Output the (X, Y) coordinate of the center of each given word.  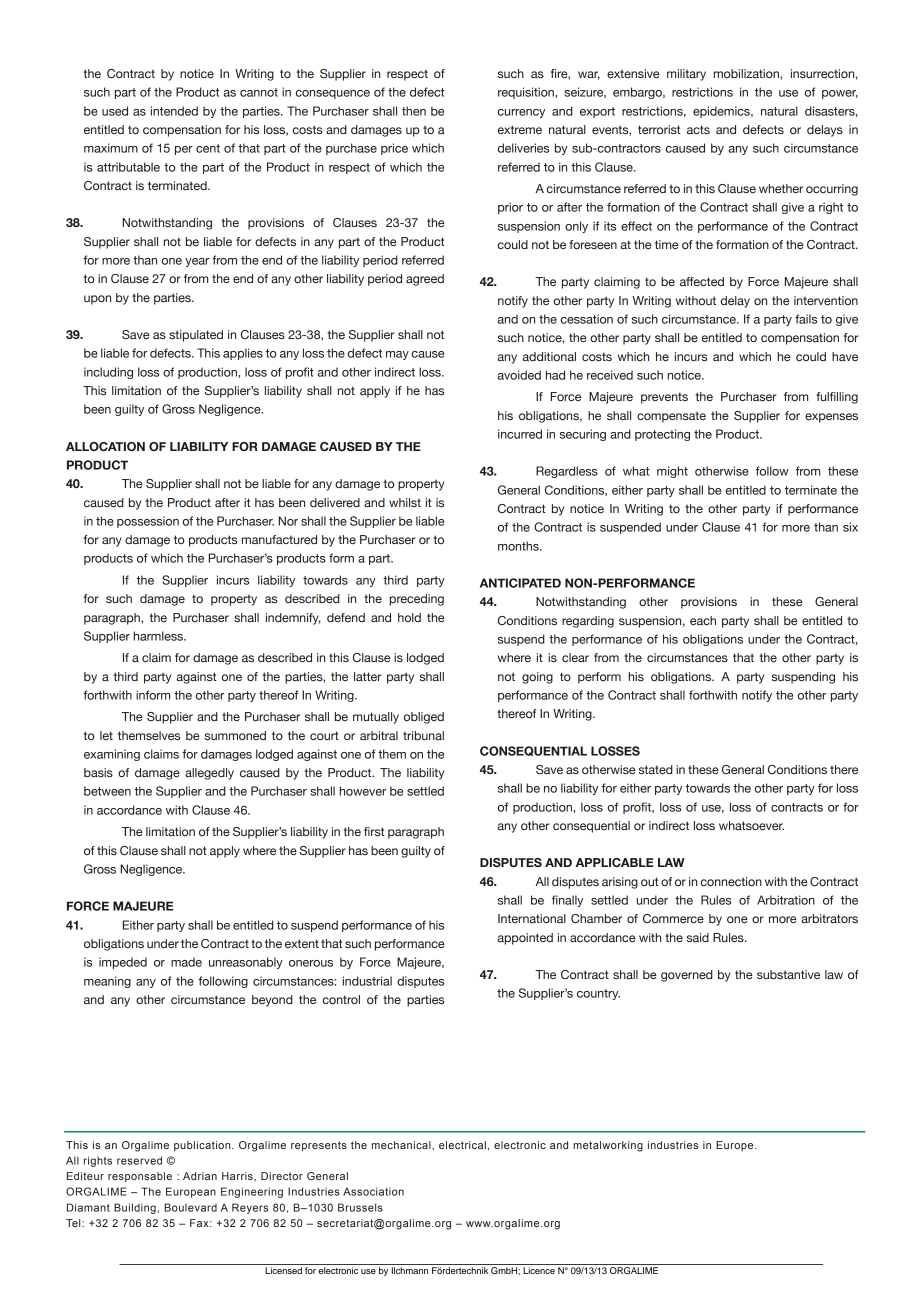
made (186, 962)
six (850, 527)
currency (521, 113)
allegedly (209, 774)
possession (148, 522)
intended (174, 111)
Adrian (200, 1176)
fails (806, 319)
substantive (788, 974)
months (519, 546)
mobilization (747, 73)
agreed (425, 280)
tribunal (423, 735)
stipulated (196, 336)
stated (655, 769)
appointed (525, 939)
